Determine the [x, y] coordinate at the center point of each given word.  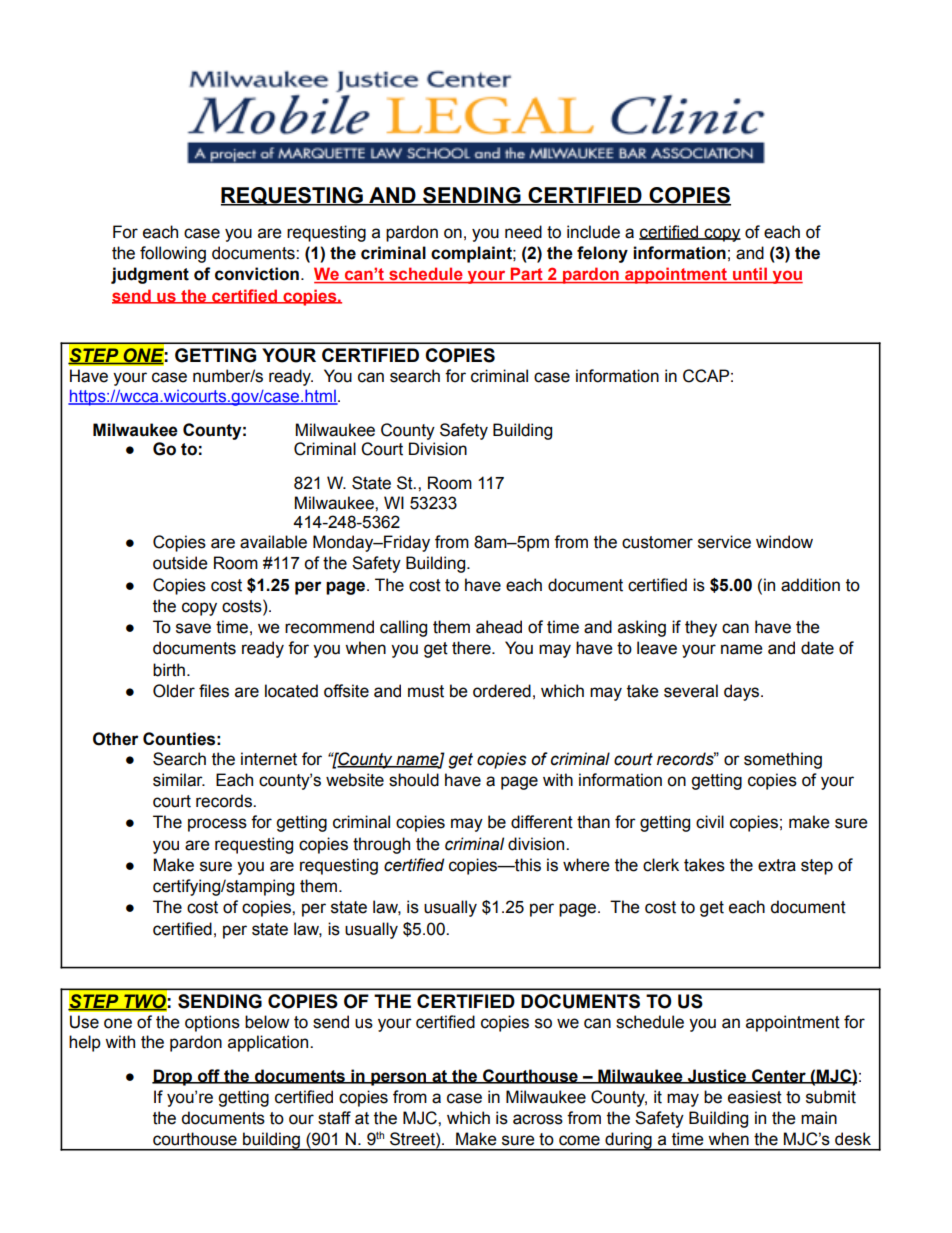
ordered [502, 691]
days [743, 692]
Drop [173, 1077]
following [173, 254]
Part [527, 275]
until [750, 275]
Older [174, 691]
